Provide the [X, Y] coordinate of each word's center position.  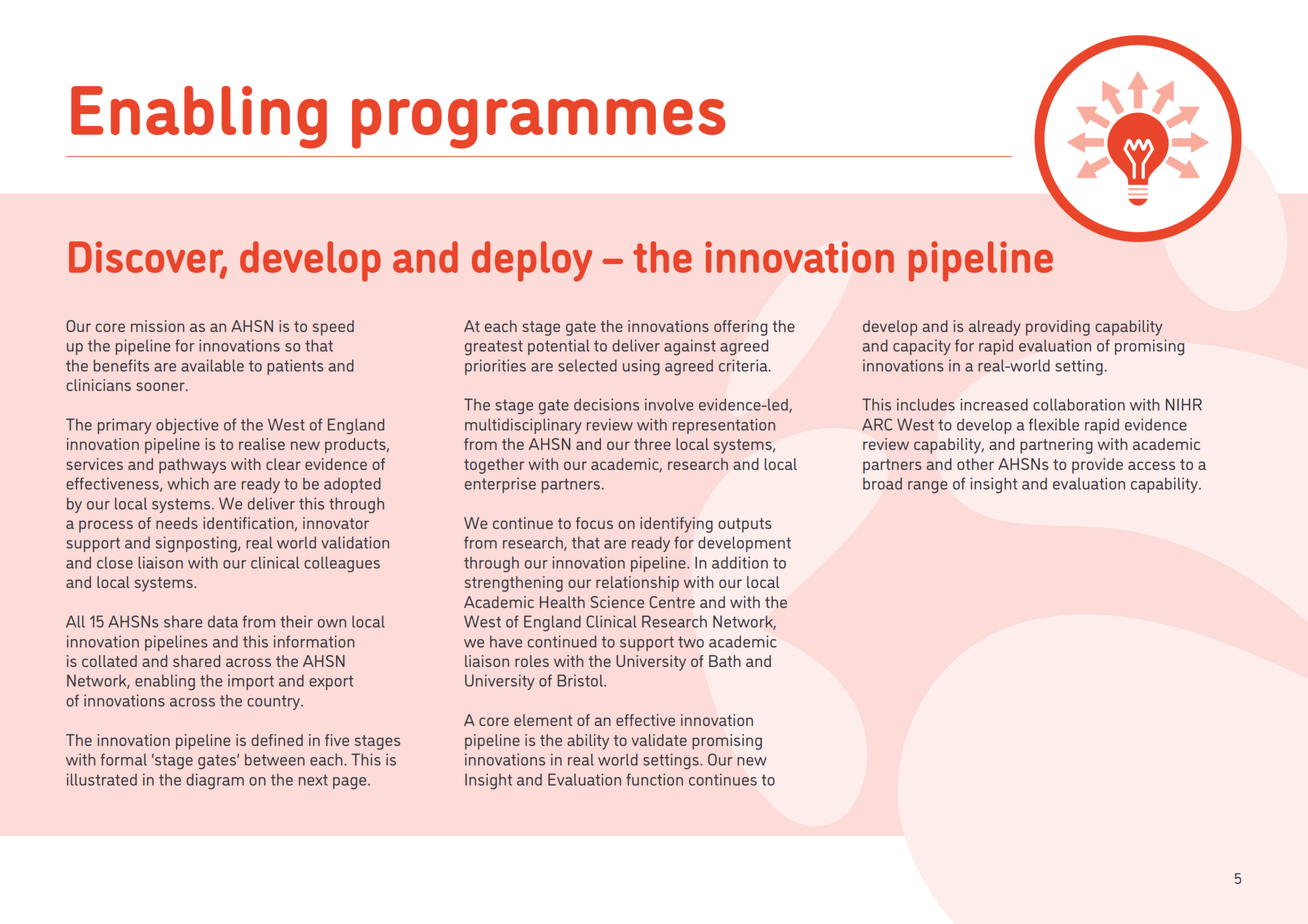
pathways [192, 466]
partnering [1056, 446]
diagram [215, 781]
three [652, 444]
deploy [532, 261]
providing [1058, 328]
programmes [539, 124]
